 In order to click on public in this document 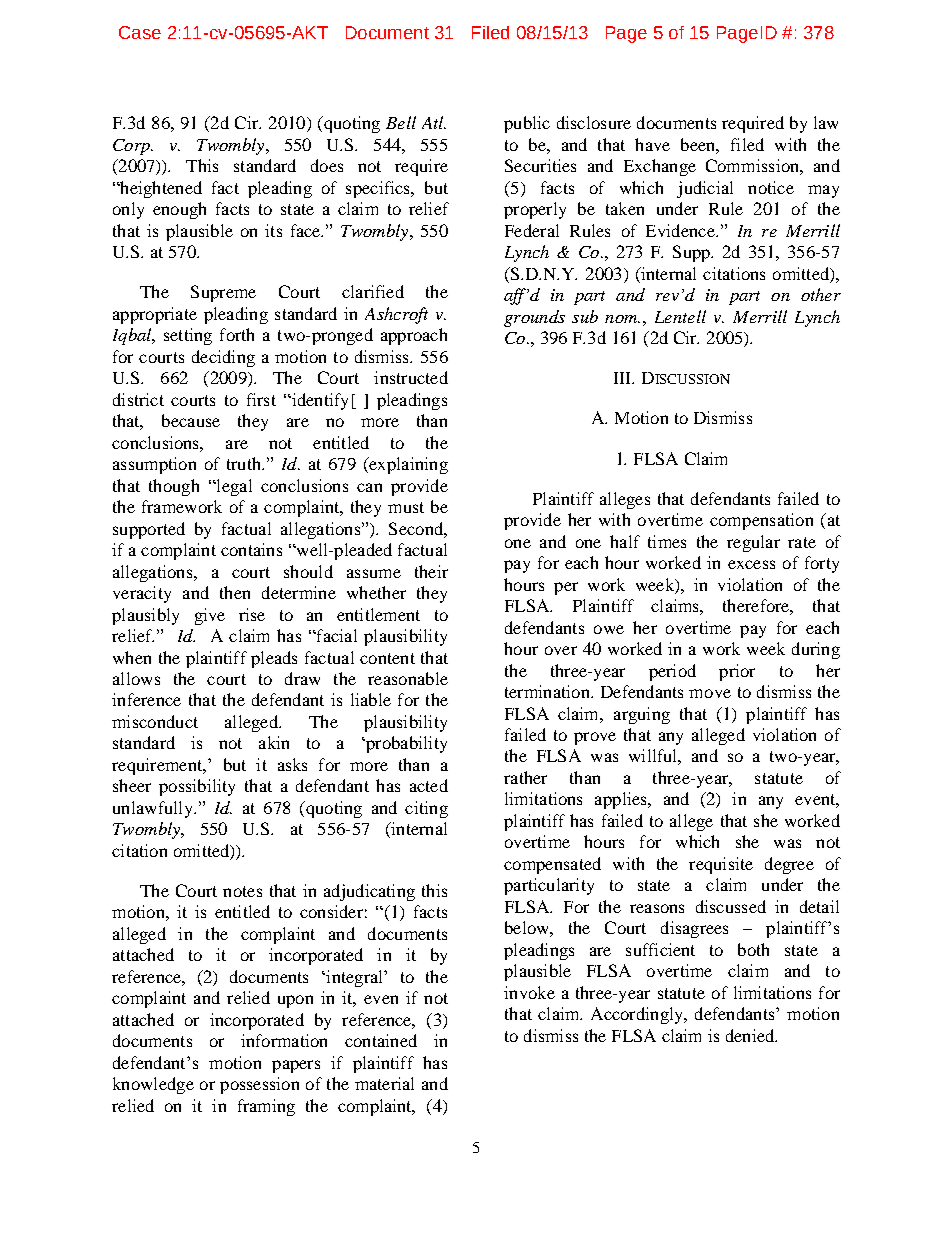, I will do `click(527, 124)`.
